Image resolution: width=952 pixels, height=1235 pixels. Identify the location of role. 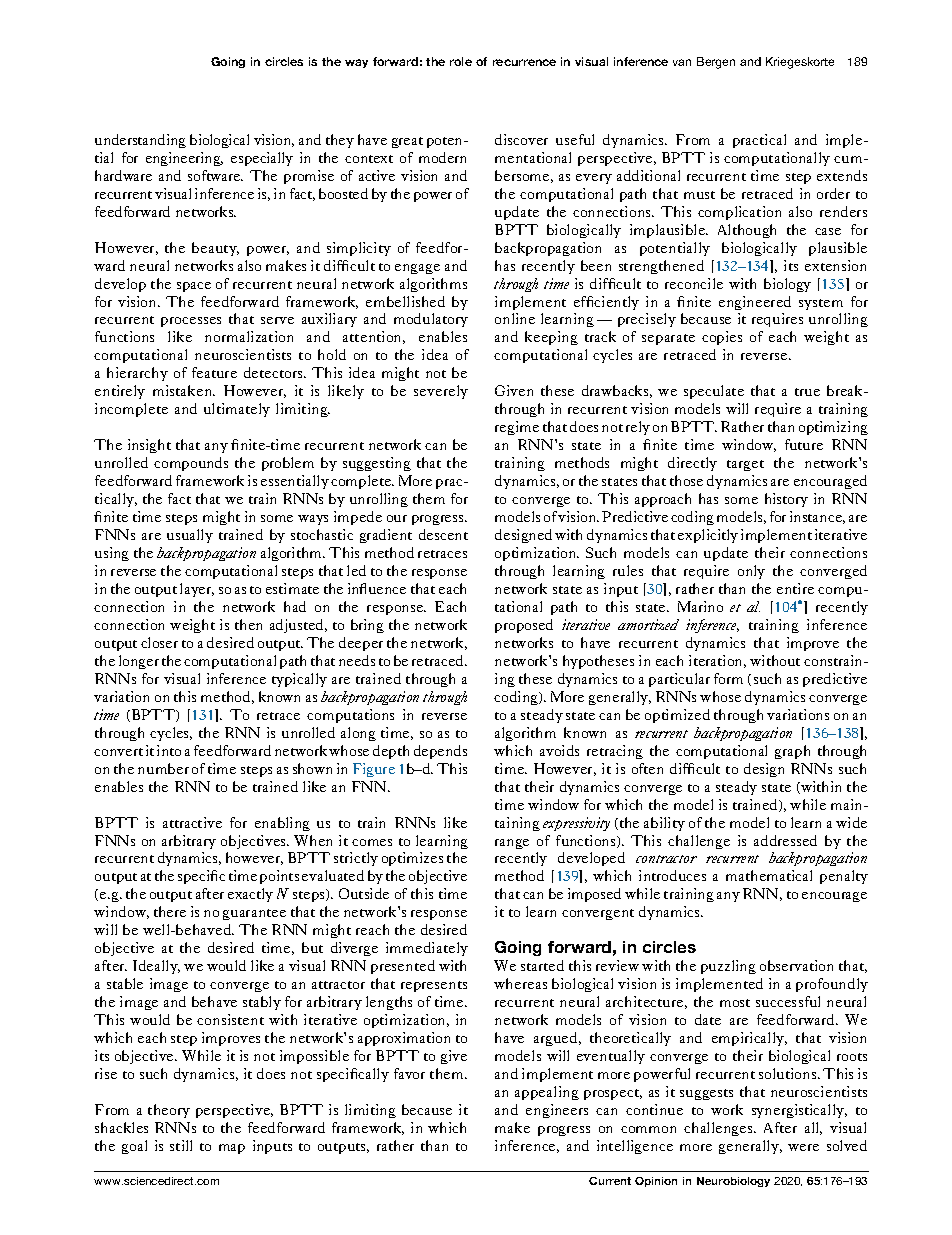
(461, 61).
